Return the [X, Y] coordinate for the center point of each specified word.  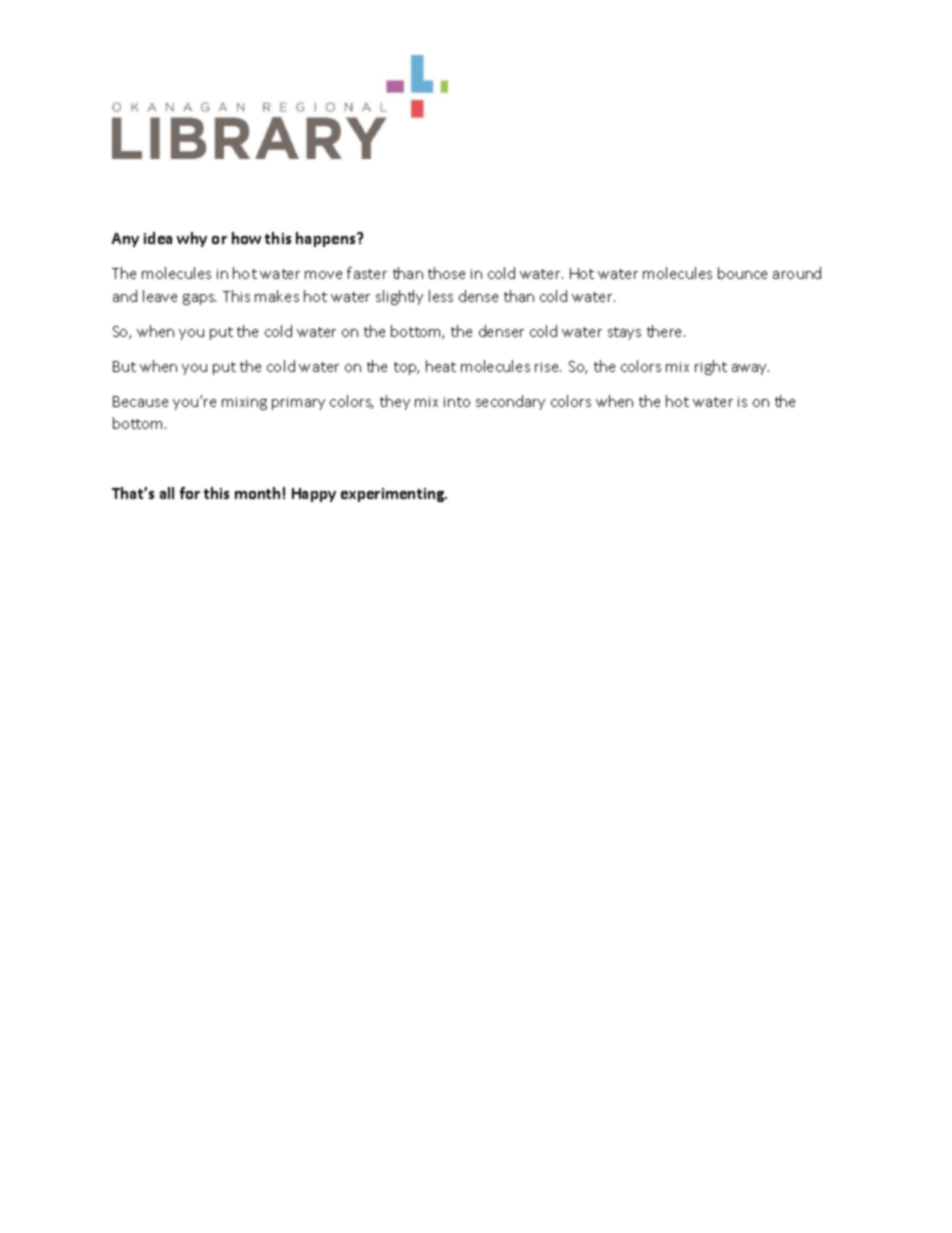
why [192, 239]
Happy [314, 495]
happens [327, 239]
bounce [742, 273]
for [190, 493]
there [666, 331]
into [457, 402]
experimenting [394, 495]
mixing [244, 403]
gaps [199, 299]
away [750, 369]
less [441, 296]
